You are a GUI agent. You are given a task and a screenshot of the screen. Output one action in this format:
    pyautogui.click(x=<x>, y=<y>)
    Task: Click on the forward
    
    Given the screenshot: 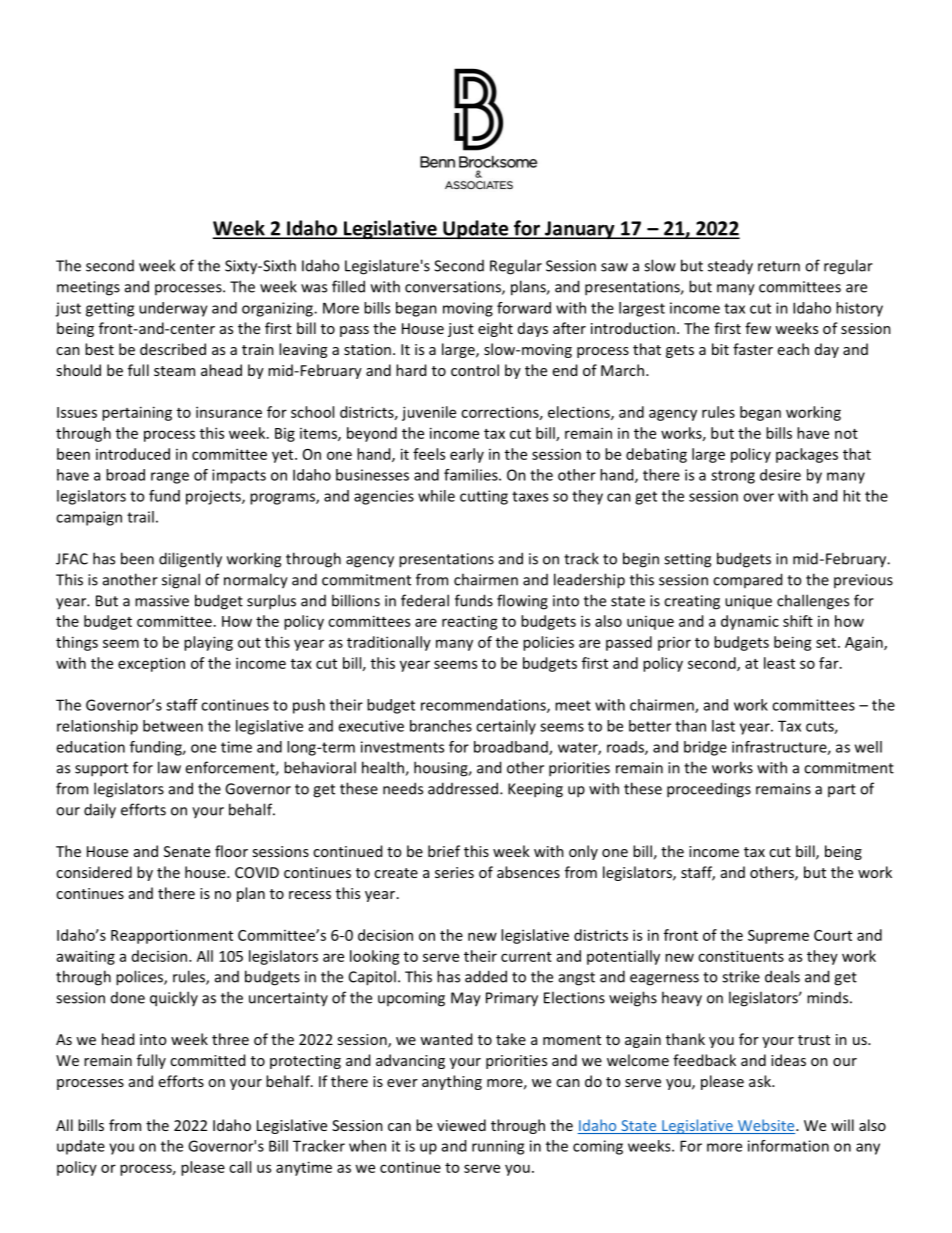 What is the action you would take?
    pyautogui.click(x=524, y=308)
